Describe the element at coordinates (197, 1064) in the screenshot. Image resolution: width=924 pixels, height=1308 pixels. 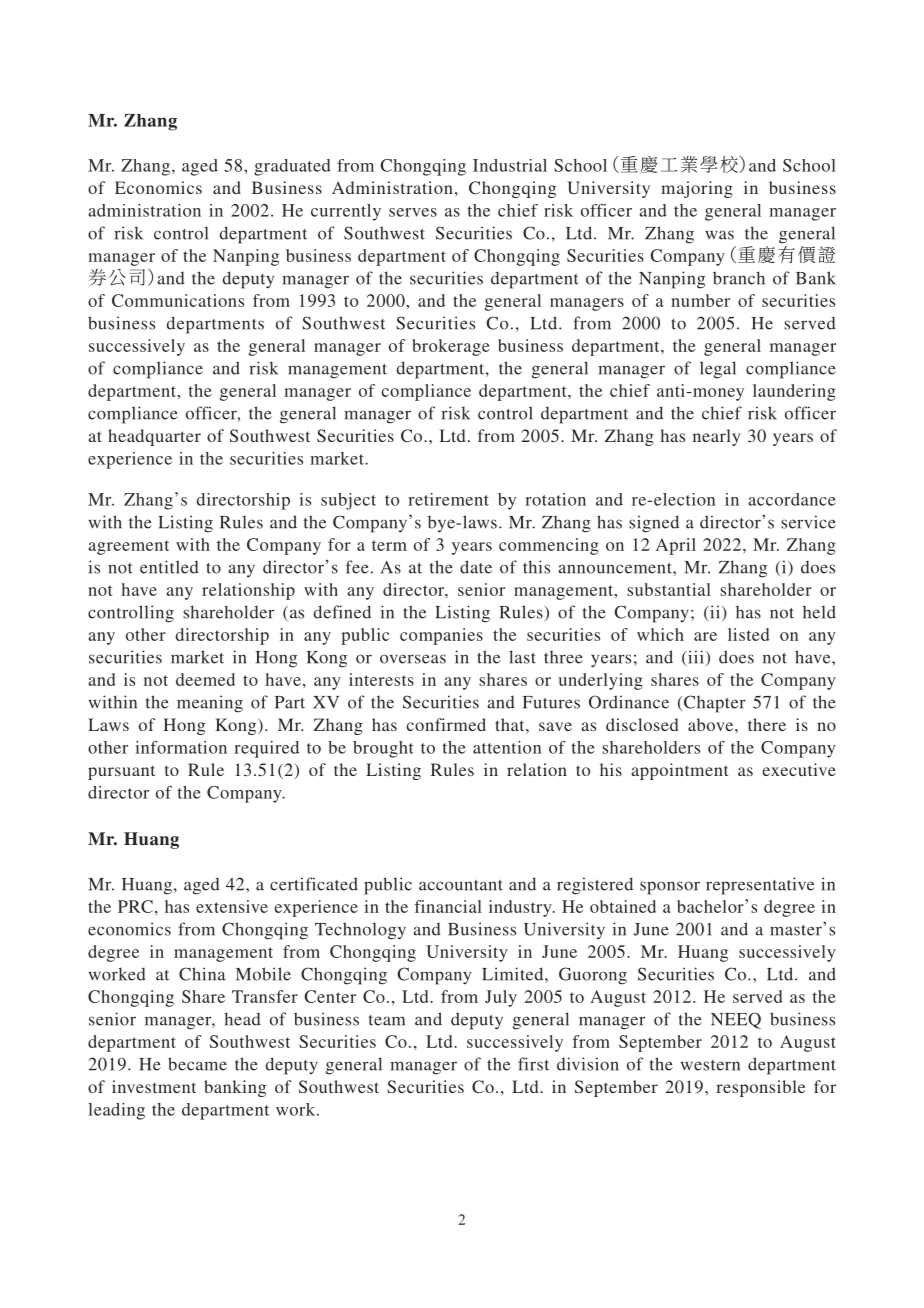
I see `became` at that location.
